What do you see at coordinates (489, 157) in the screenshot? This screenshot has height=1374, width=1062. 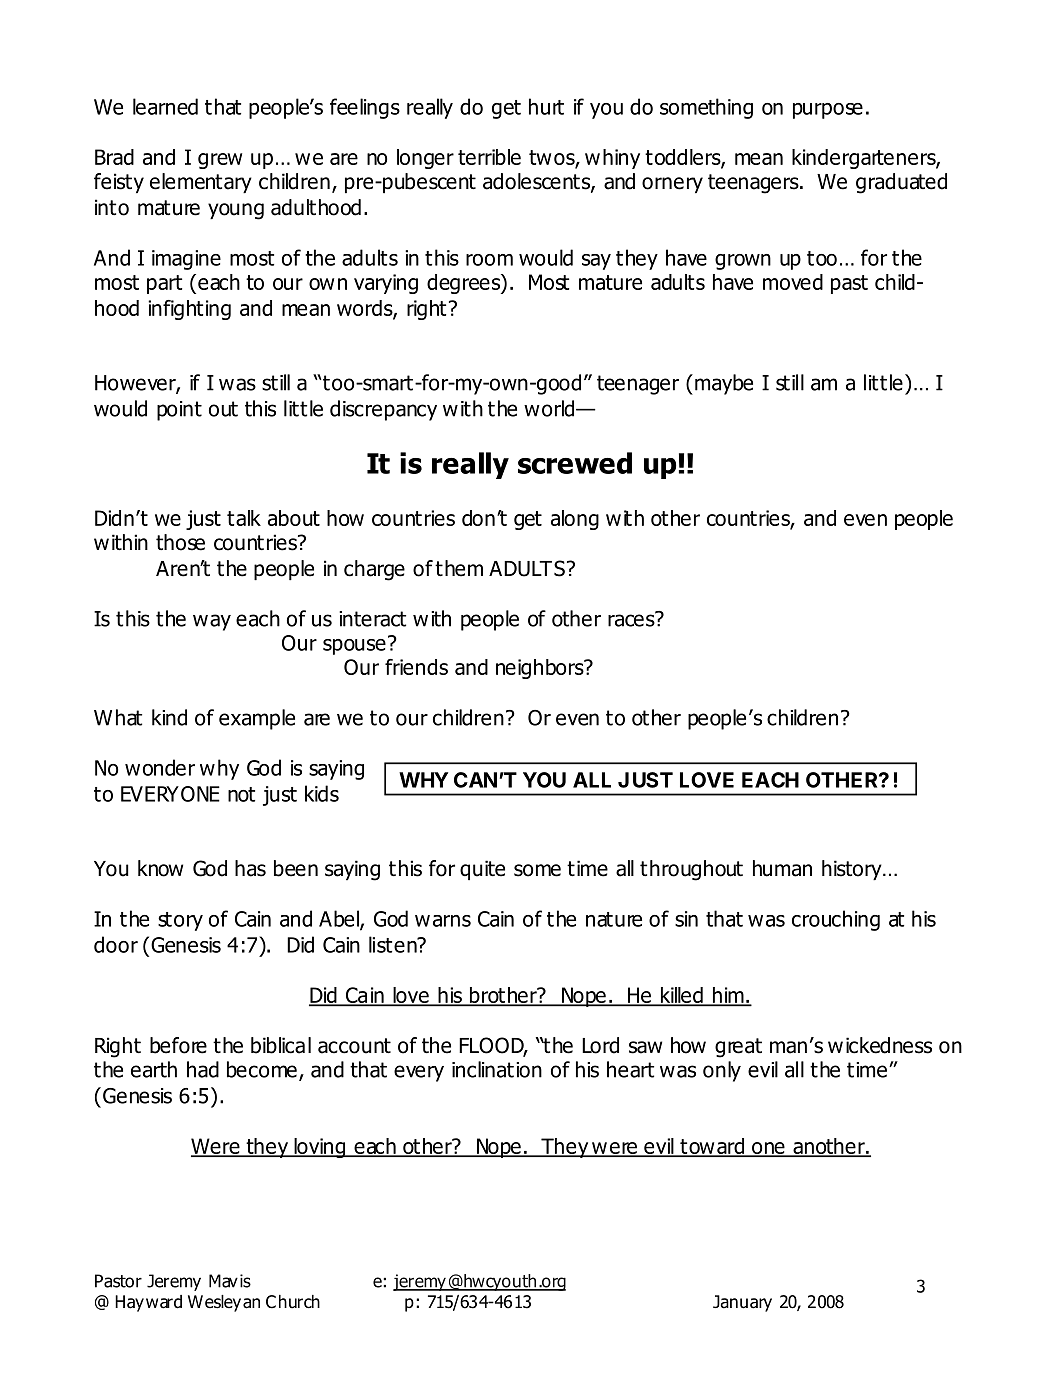 I see `terrible` at bounding box center [489, 157].
